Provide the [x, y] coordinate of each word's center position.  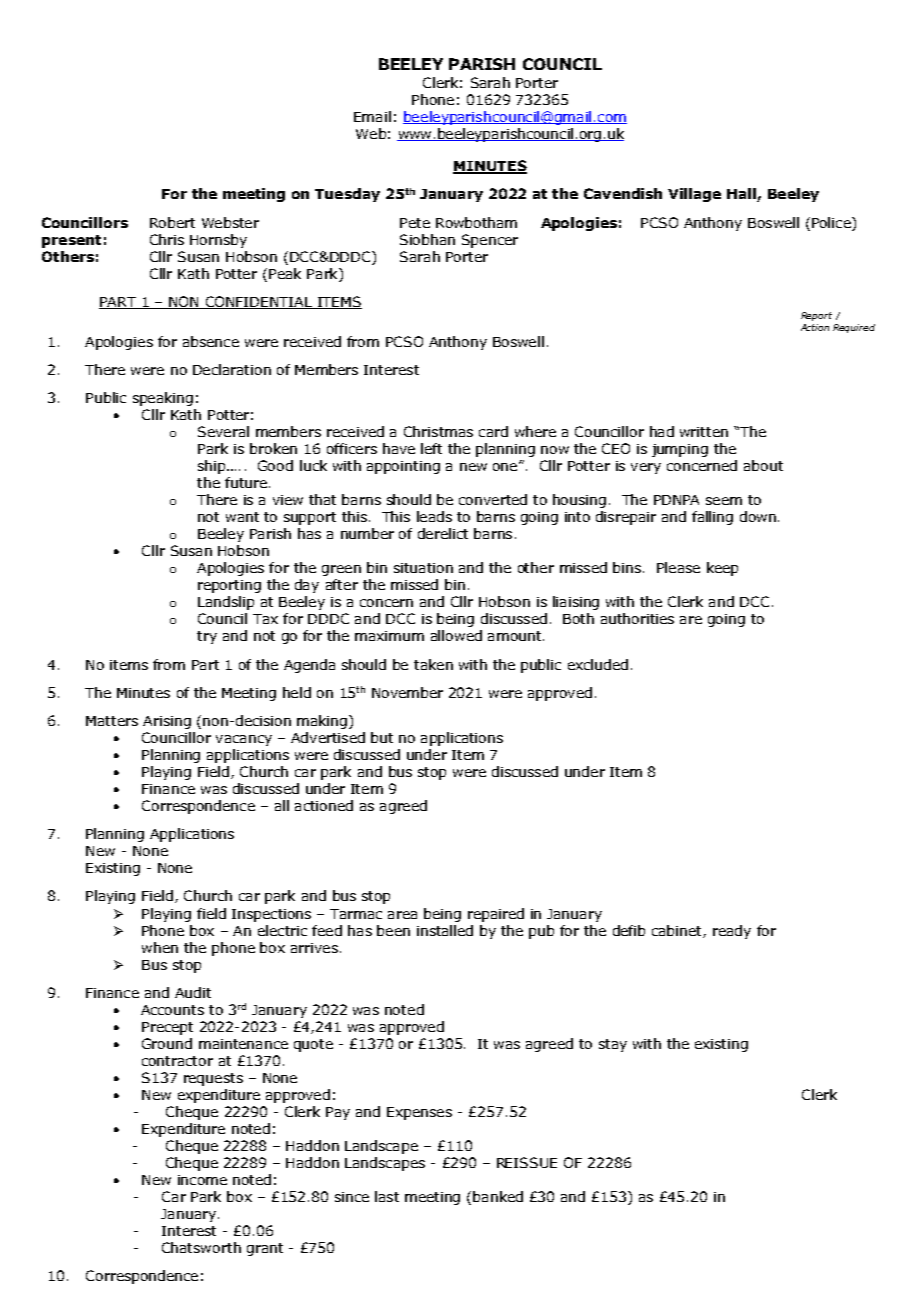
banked [498, 1196]
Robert [172, 222]
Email [372, 116]
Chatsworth [201, 1247]
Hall [742, 195]
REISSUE [527, 1162]
